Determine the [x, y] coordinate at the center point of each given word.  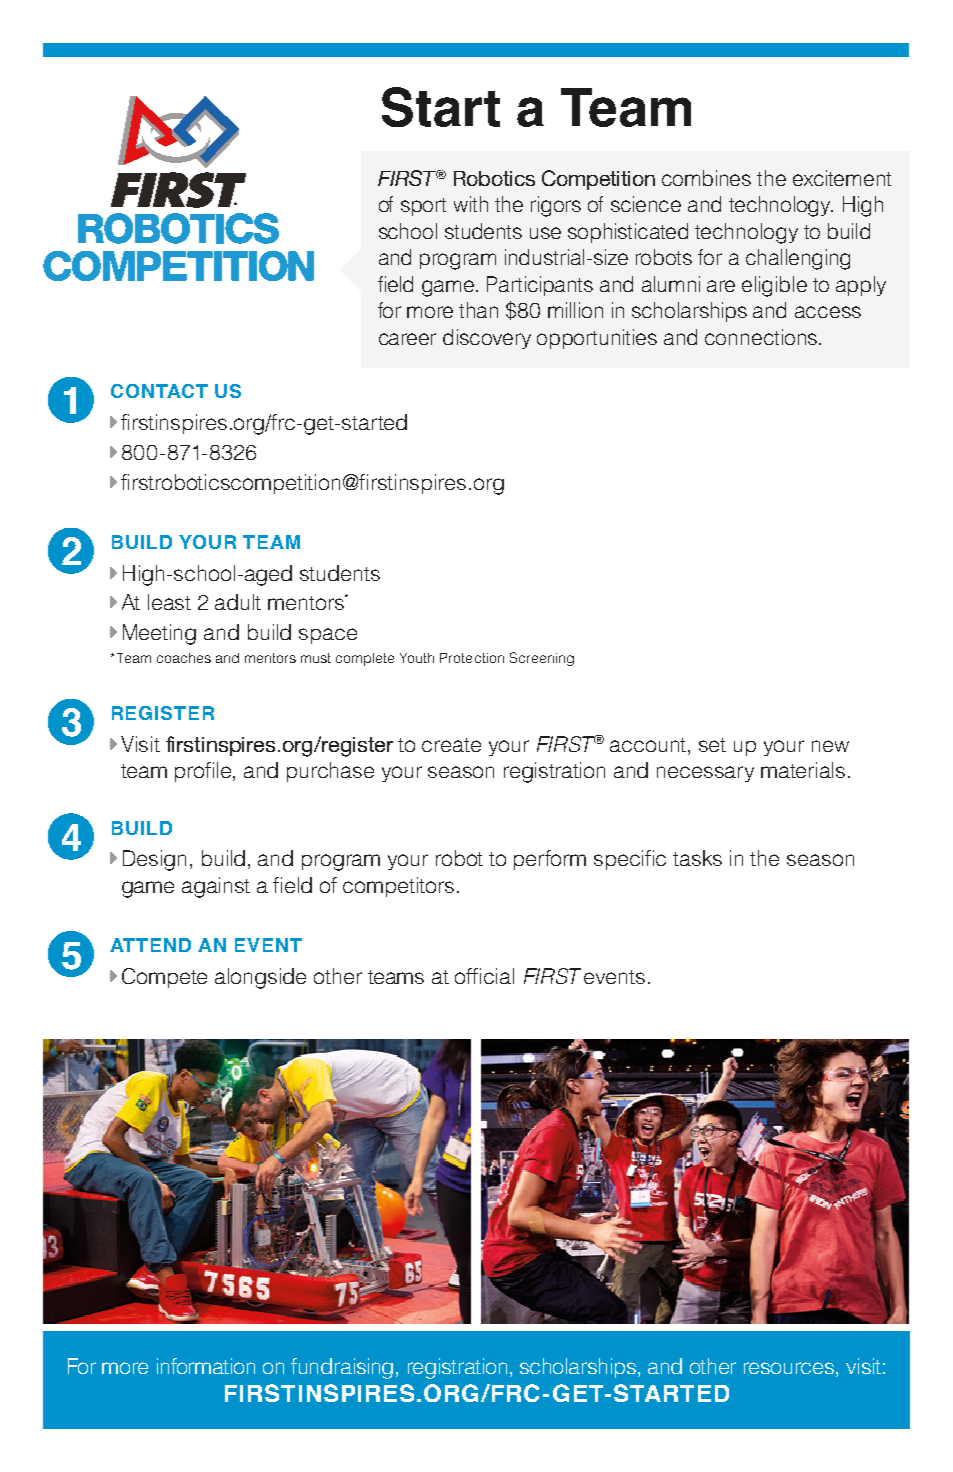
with [471, 204]
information [206, 1366]
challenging [798, 259]
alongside [260, 978]
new [830, 746]
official [484, 976]
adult [238, 602]
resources [790, 1368]
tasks [697, 858]
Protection [472, 658]
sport [423, 207]
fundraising [342, 1368]
